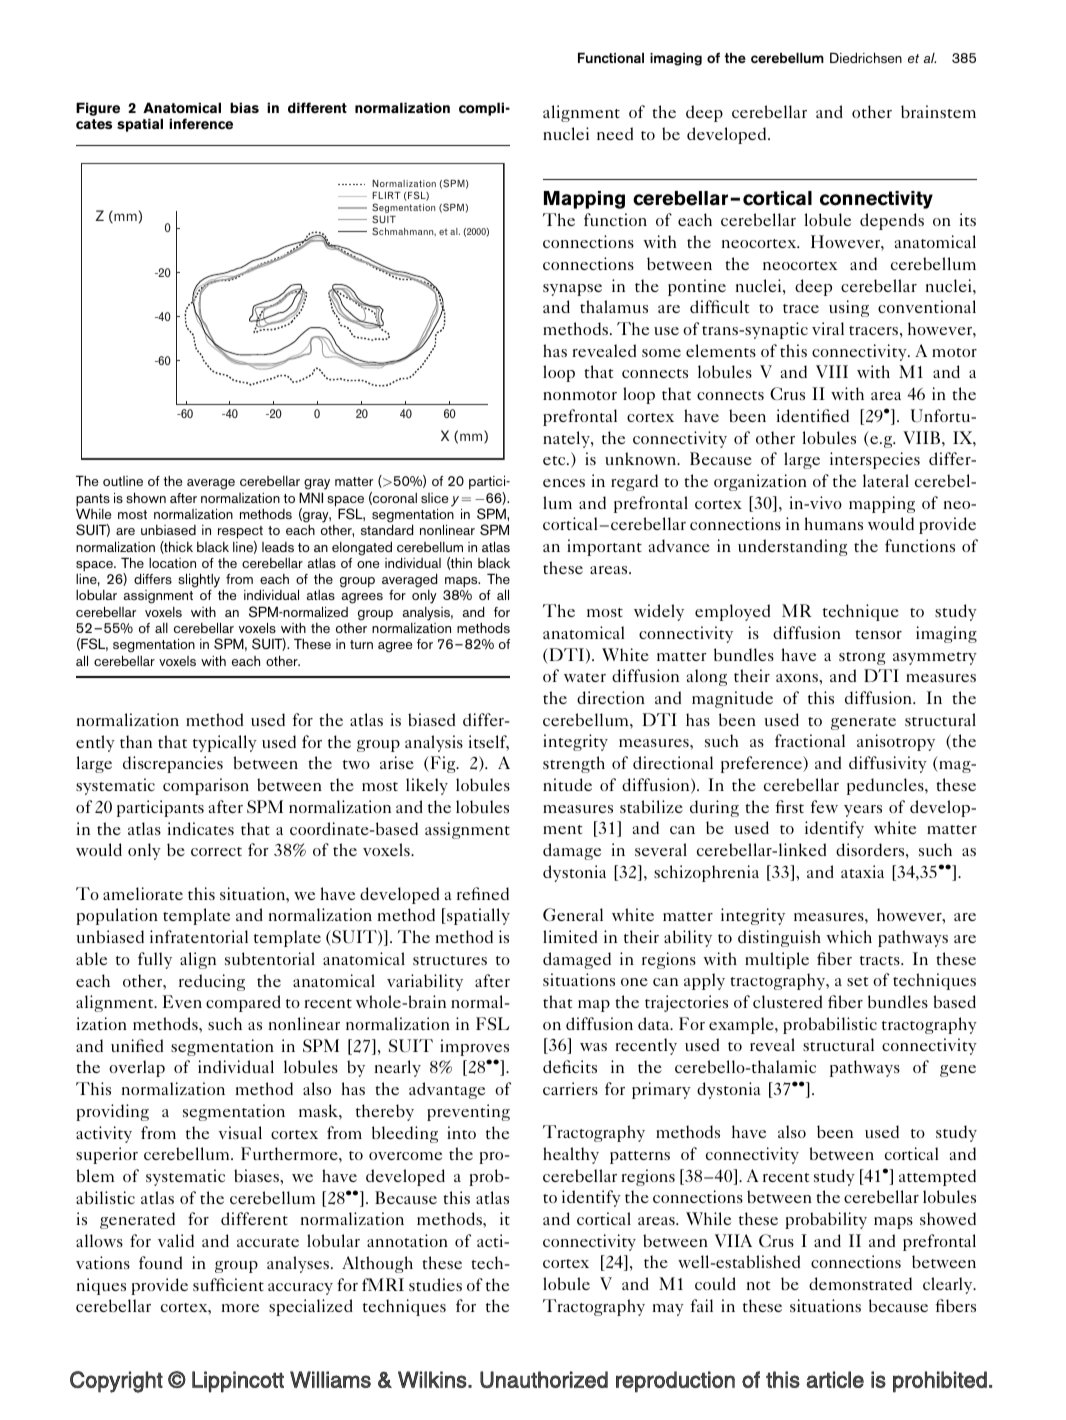  What do you see at coordinates (862, 871) in the document?
I see `ataxia` at bounding box center [862, 871].
